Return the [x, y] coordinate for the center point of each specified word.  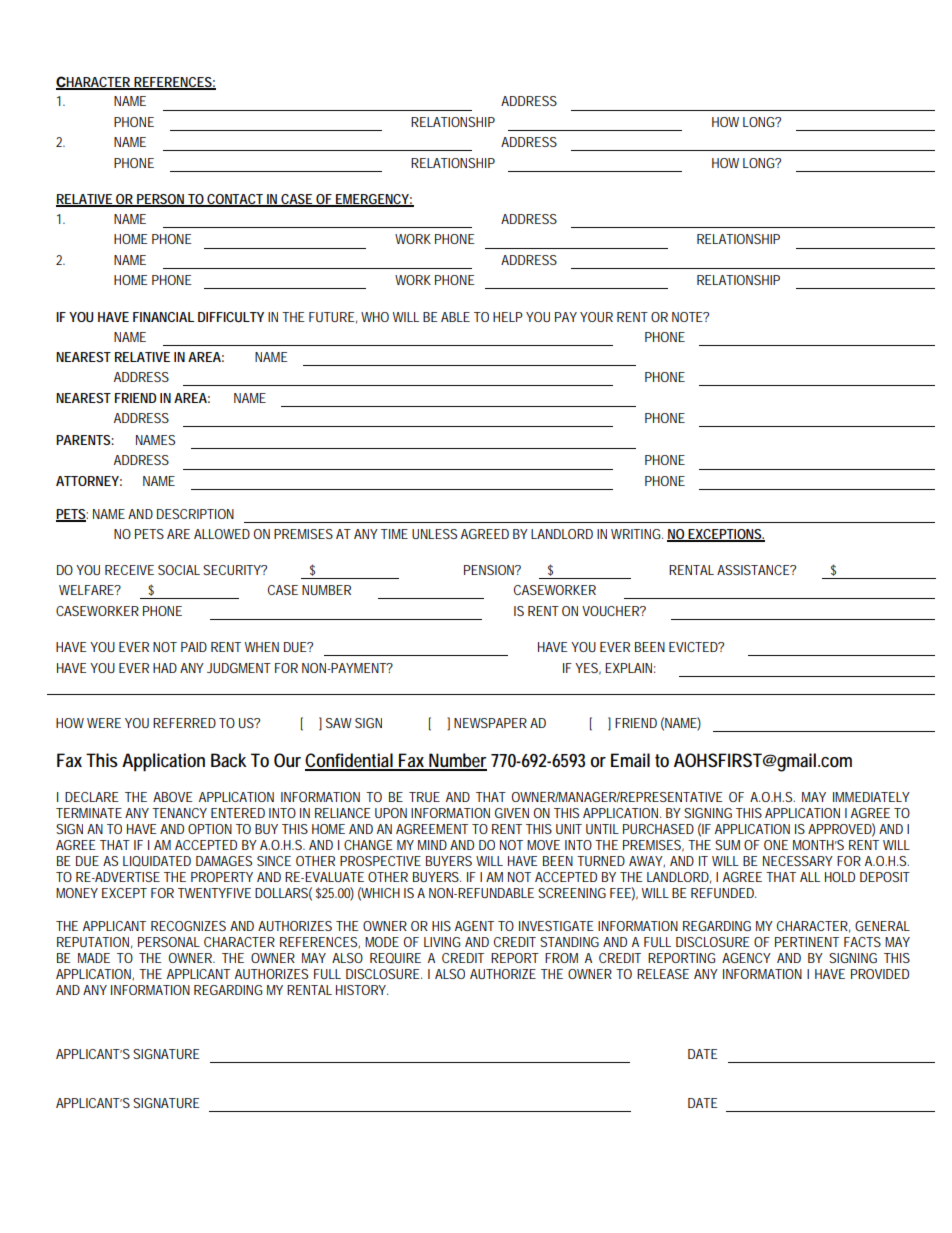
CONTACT [236, 200]
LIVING [442, 942]
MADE [94, 958]
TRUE [424, 797]
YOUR [596, 317]
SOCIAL [179, 570]
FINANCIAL [163, 317]
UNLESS [434, 534]
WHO [375, 317]
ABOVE [173, 797]
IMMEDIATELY [871, 797]
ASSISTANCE [754, 570]
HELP [508, 317]
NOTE [688, 317]
